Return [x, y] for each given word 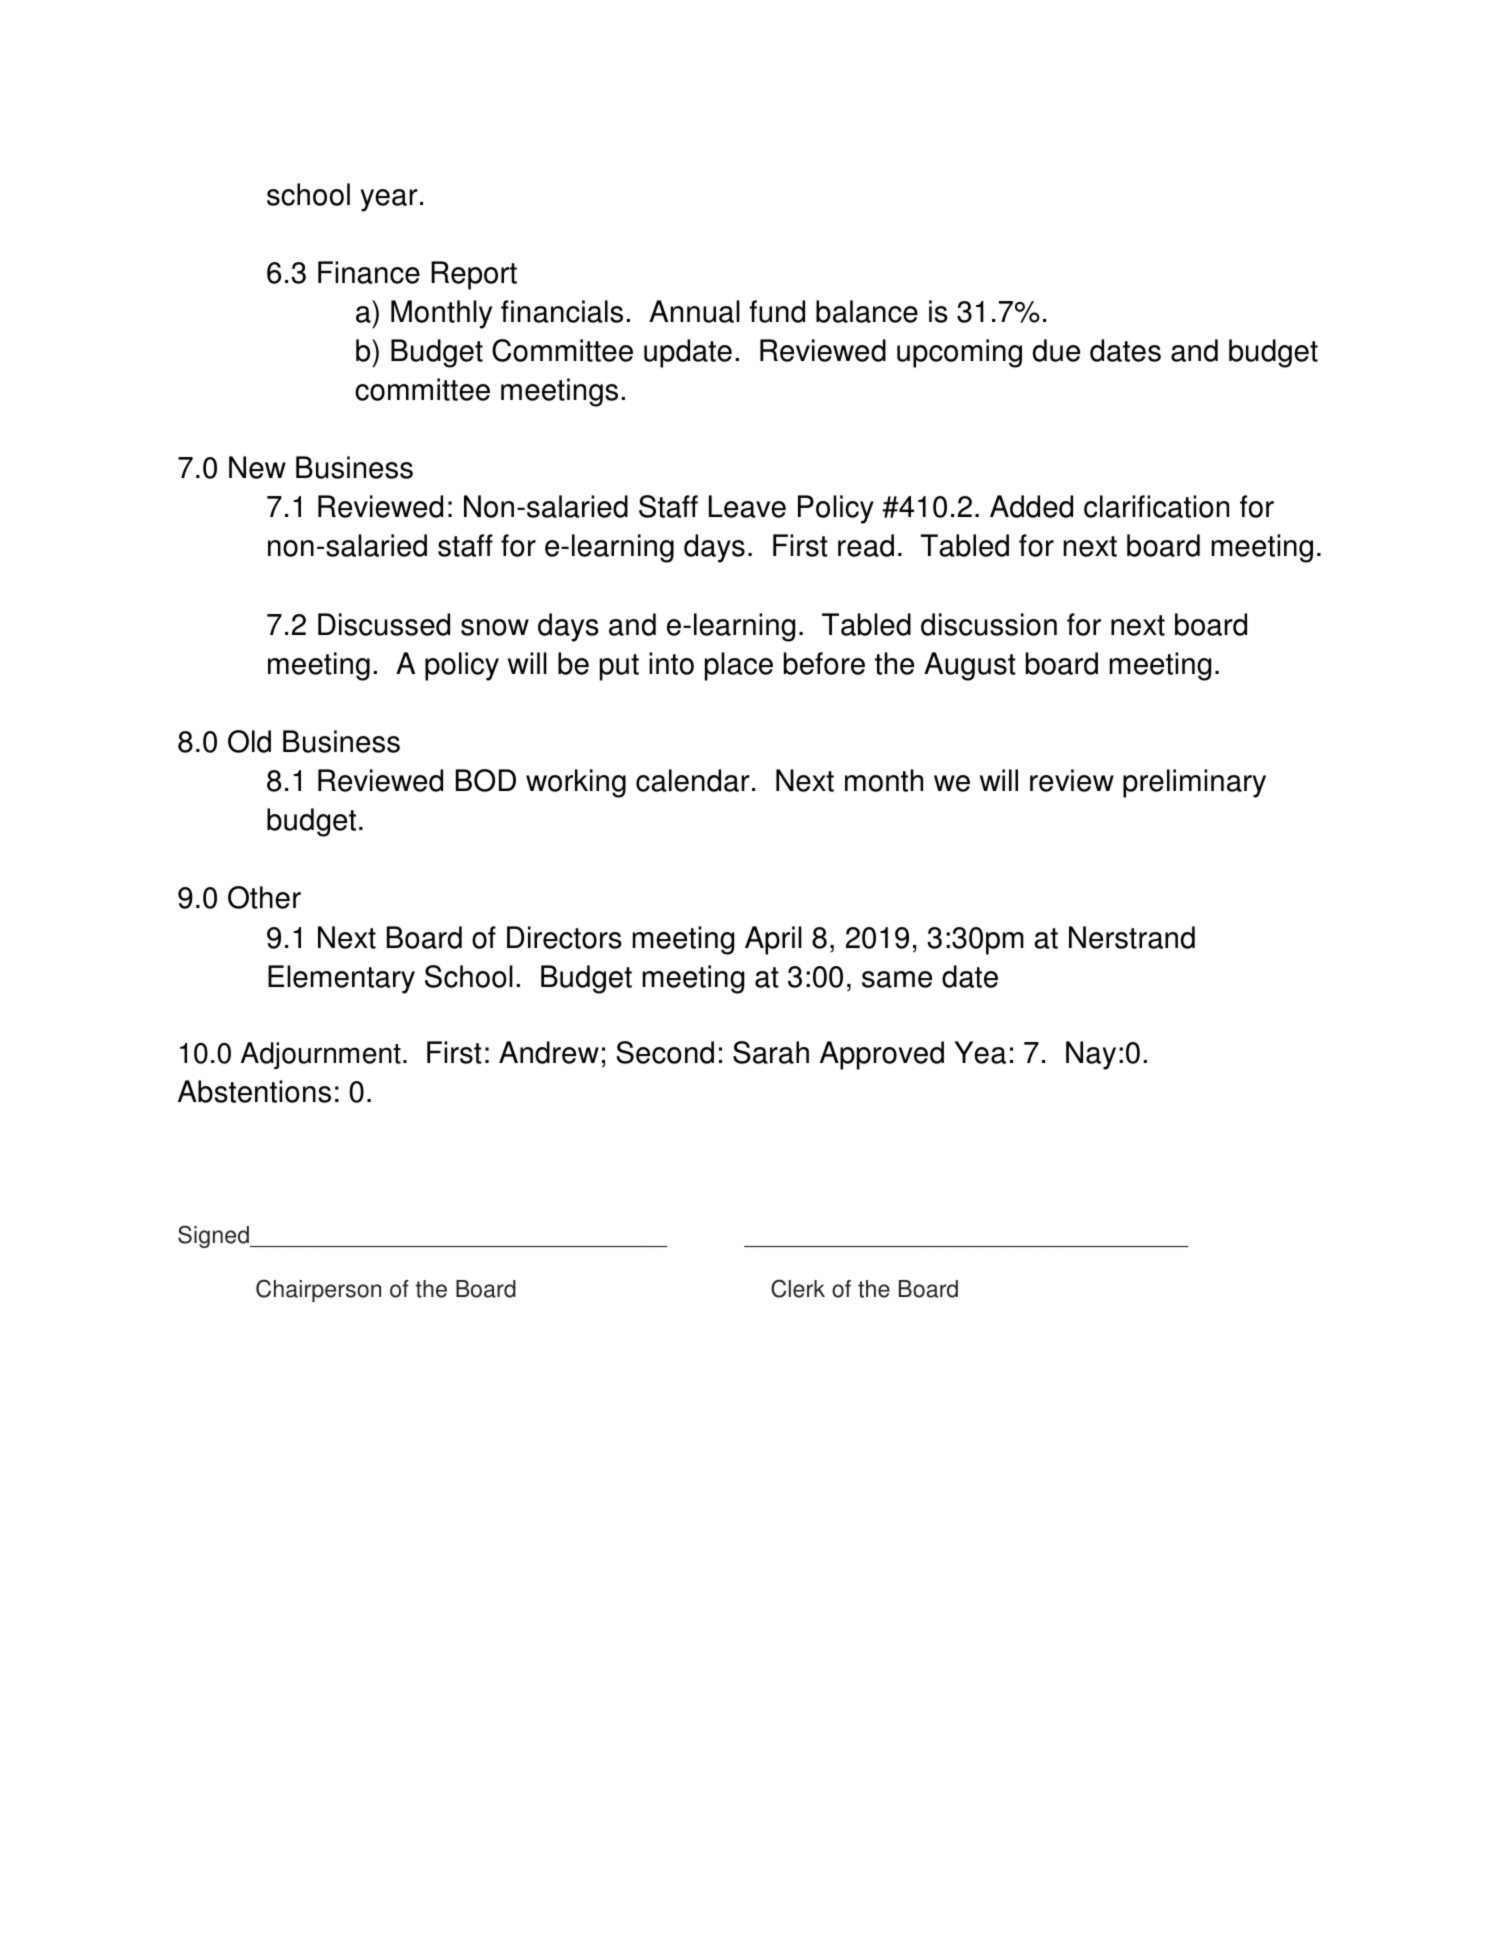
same [897, 979]
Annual [694, 311]
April [773, 940]
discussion [989, 624]
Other [264, 897]
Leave [747, 506]
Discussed [384, 624]
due [1056, 350]
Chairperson [318, 1290]
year [389, 200]
